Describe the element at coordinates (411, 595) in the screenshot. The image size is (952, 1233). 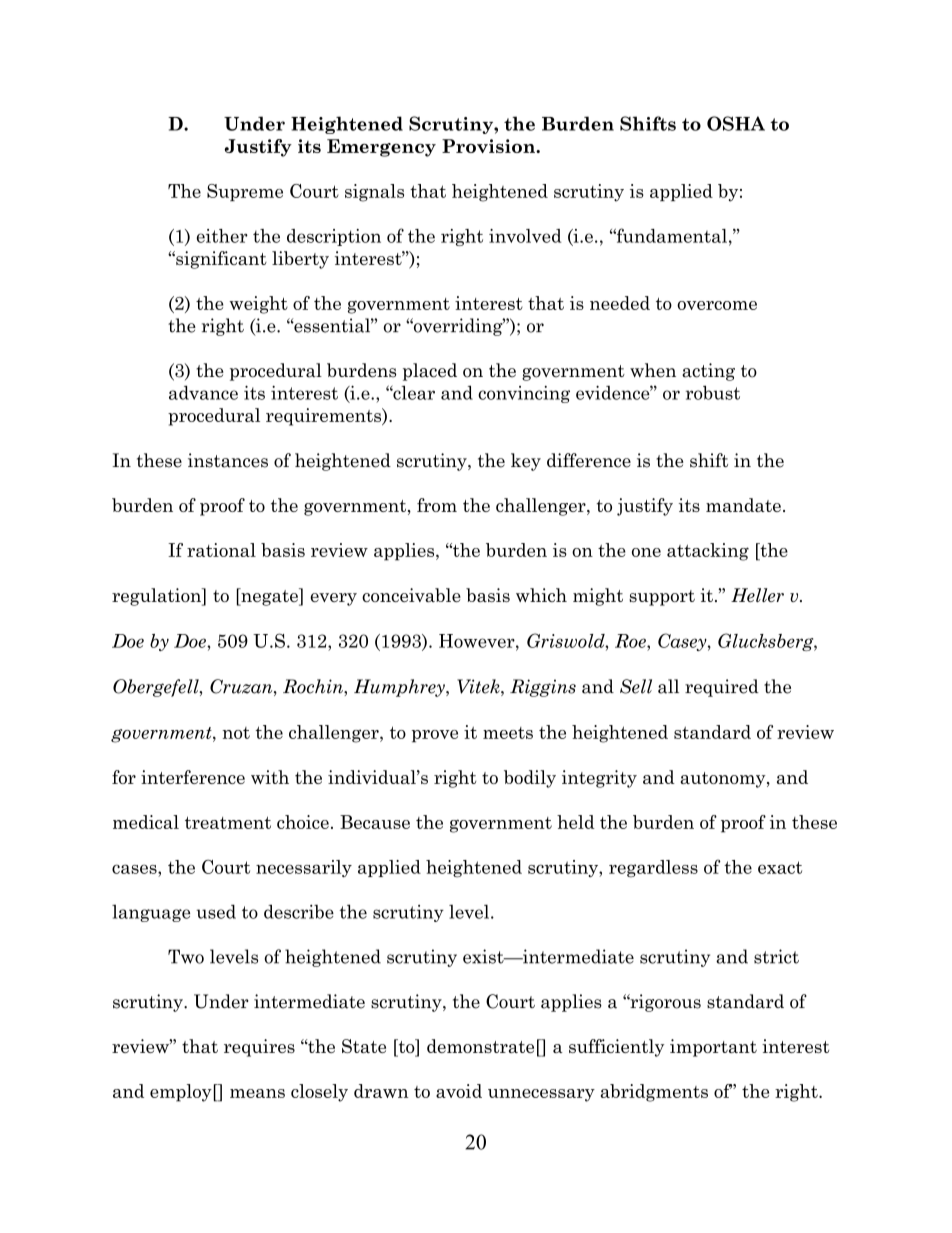
I see `conceivable` at that location.
